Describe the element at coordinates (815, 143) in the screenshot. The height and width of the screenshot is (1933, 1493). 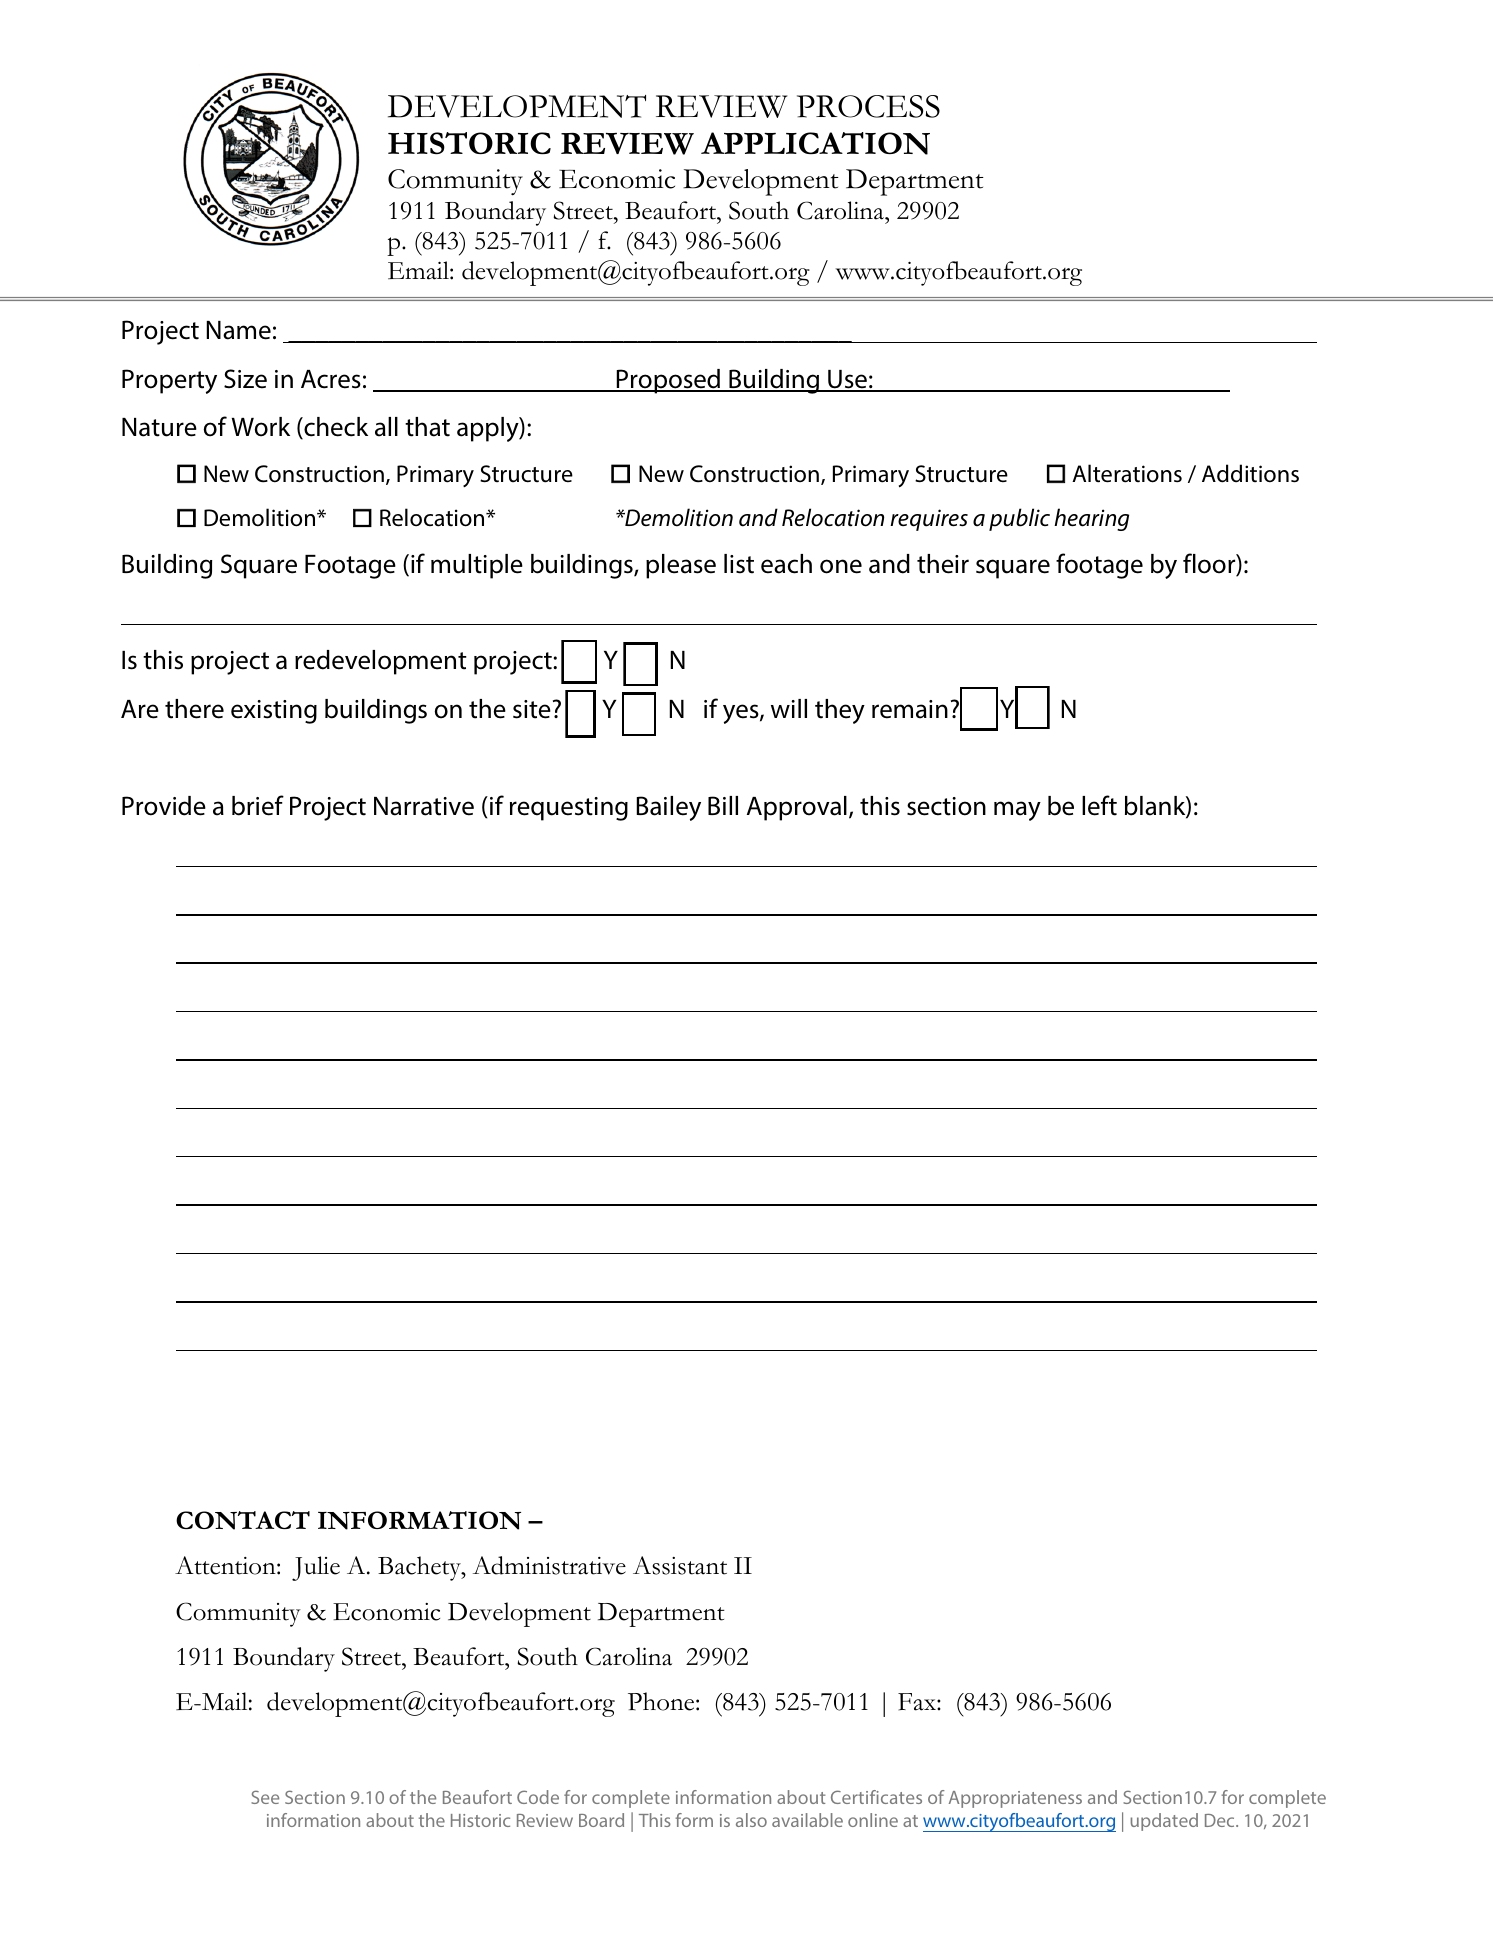
I see `APPLICATION` at that location.
